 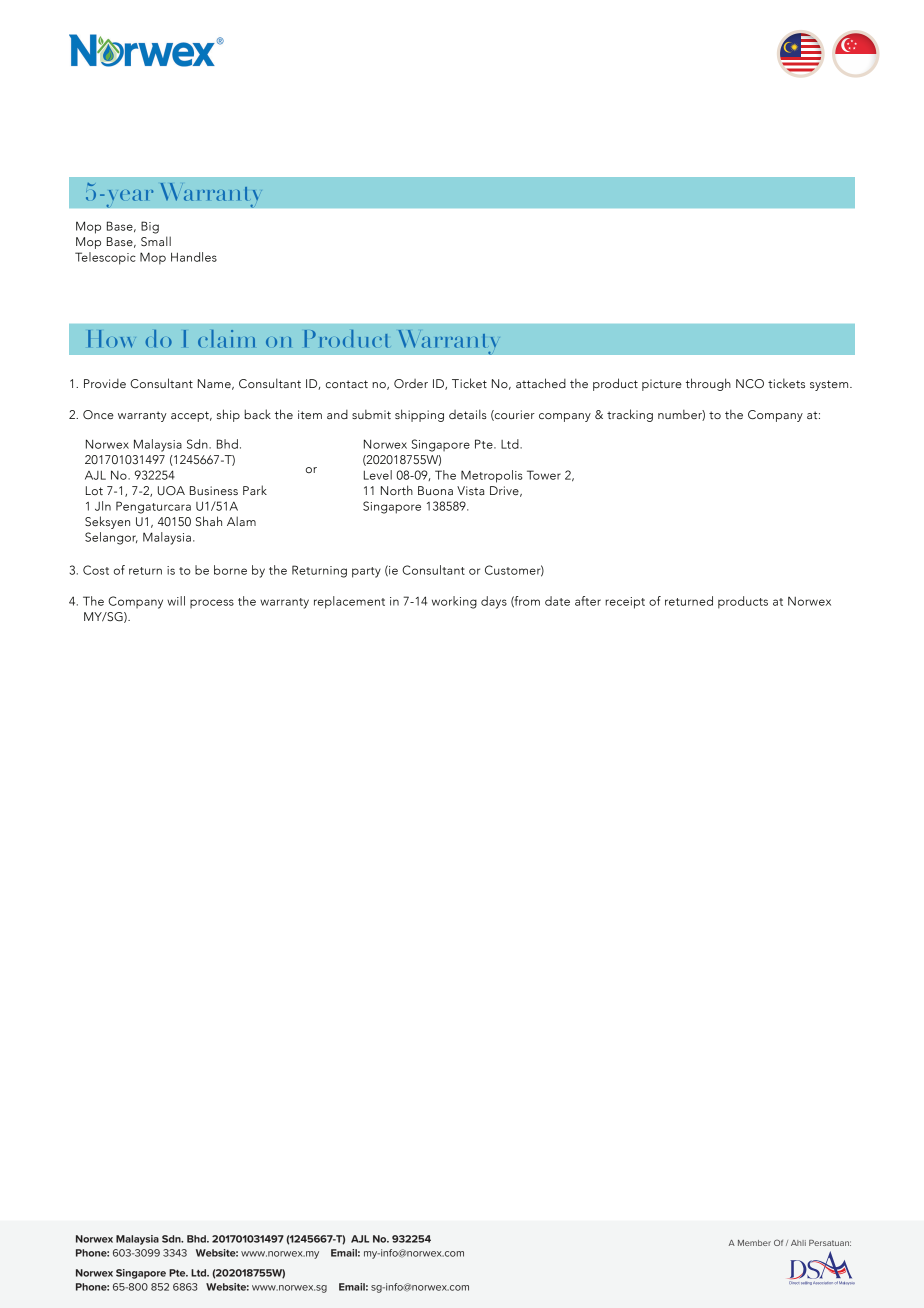 I want to click on Member, so click(x=754, y=1243).
